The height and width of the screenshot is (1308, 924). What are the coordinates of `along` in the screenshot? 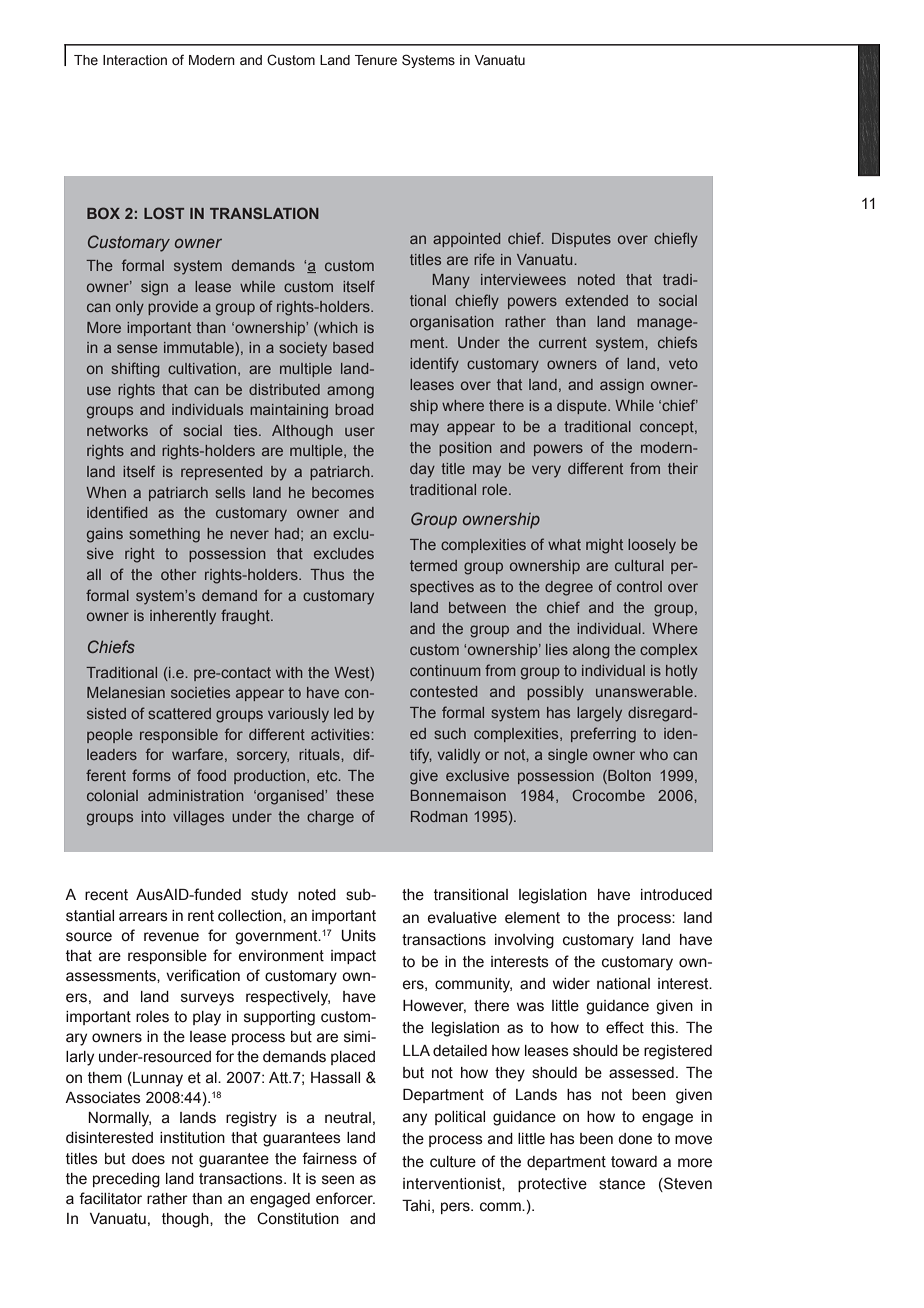 It's located at (591, 651).
